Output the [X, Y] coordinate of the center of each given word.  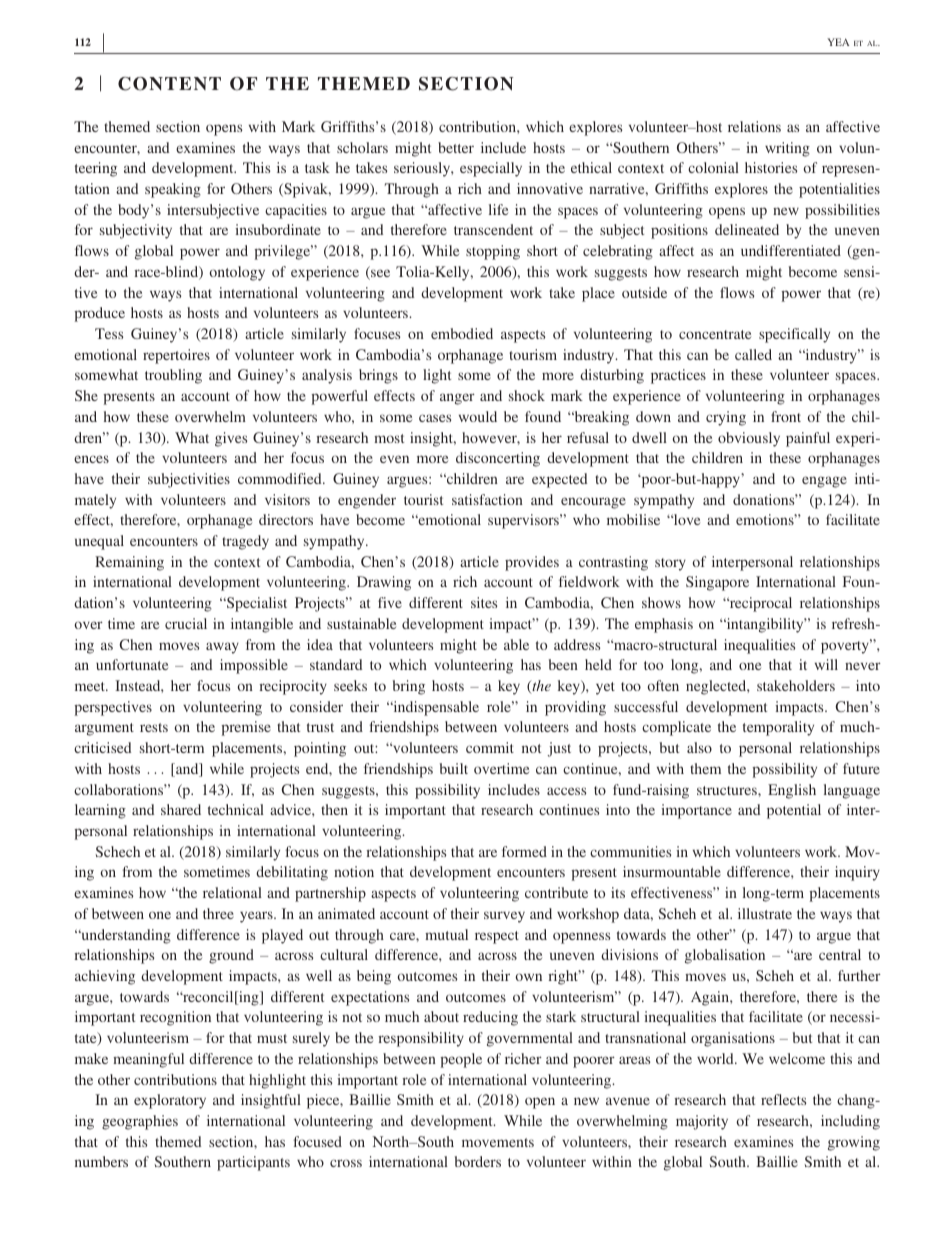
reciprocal [759, 604]
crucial [186, 623]
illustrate [765, 913]
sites [484, 602]
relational [232, 892]
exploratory [170, 1101]
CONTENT [169, 84]
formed [524, 851]
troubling [173, 376]
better [456, 147]
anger [457, 399]
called [753, 354]
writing [787, 149]
